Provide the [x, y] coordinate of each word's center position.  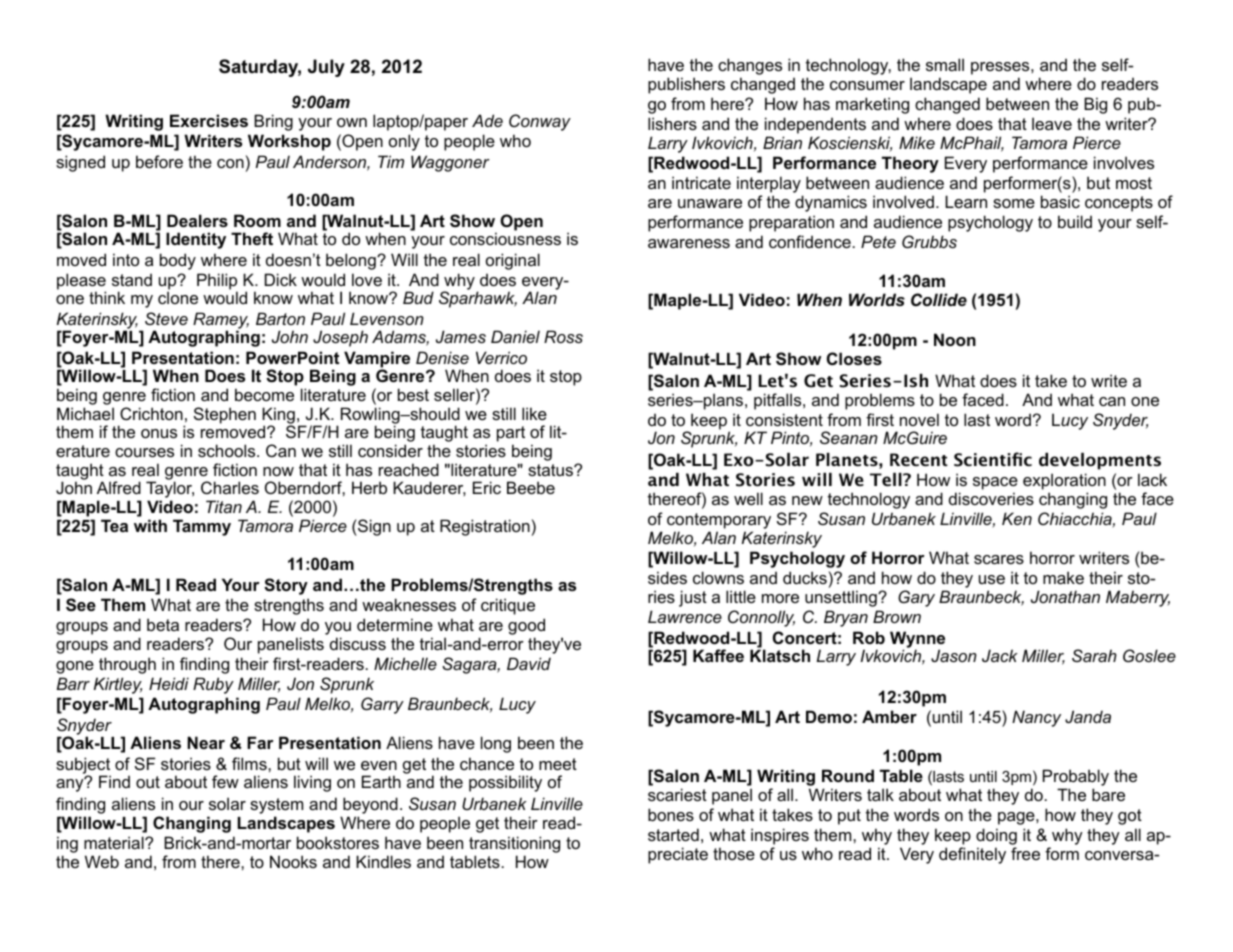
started [673, 834]
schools [228, 450]
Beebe [531, 487]
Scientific [993, 459]
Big [1095, 105]
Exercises [209, 120]
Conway [540, 122]
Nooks [293, 861]
